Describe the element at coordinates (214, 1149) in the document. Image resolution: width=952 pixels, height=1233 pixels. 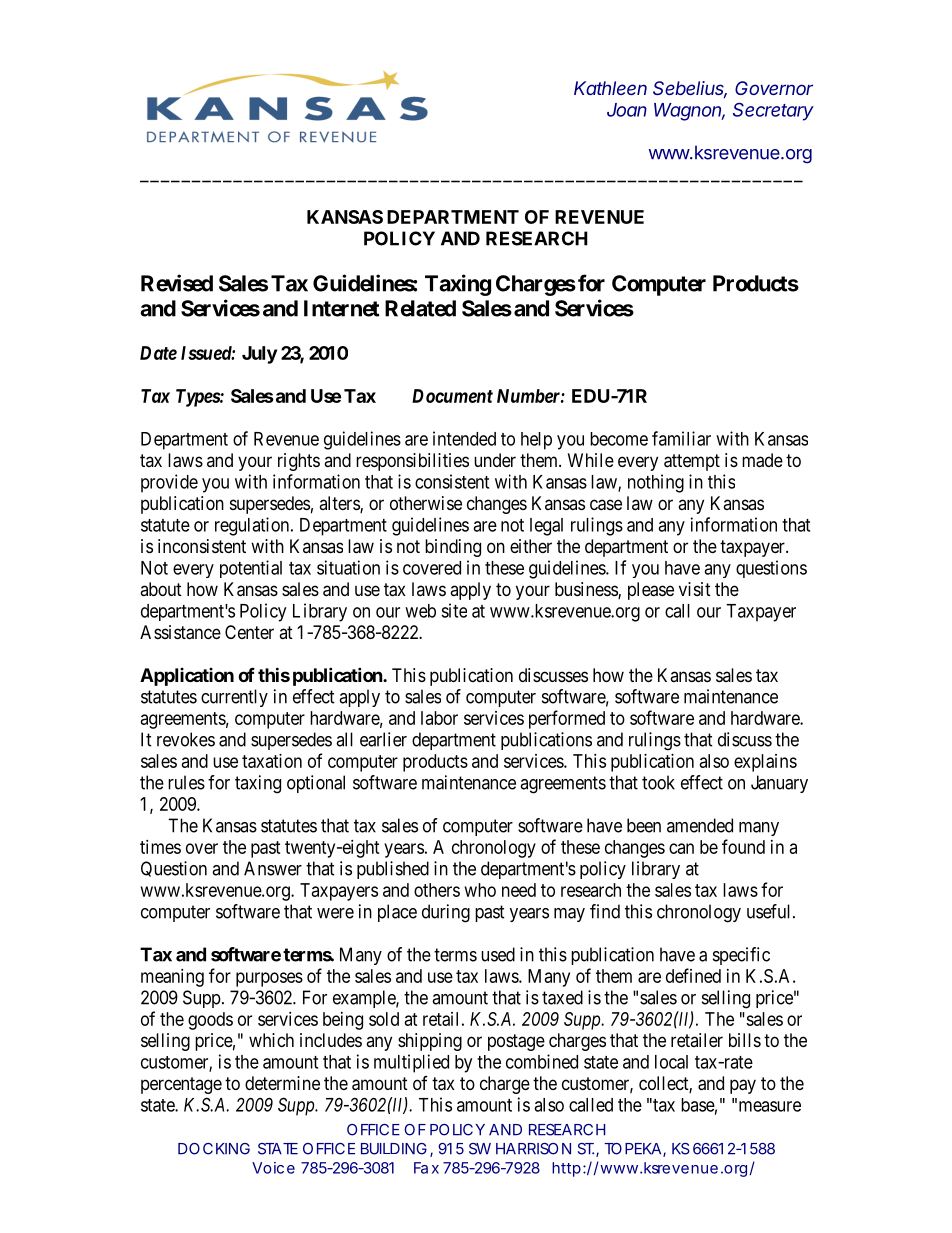
I see `DOCKING` at that location.
